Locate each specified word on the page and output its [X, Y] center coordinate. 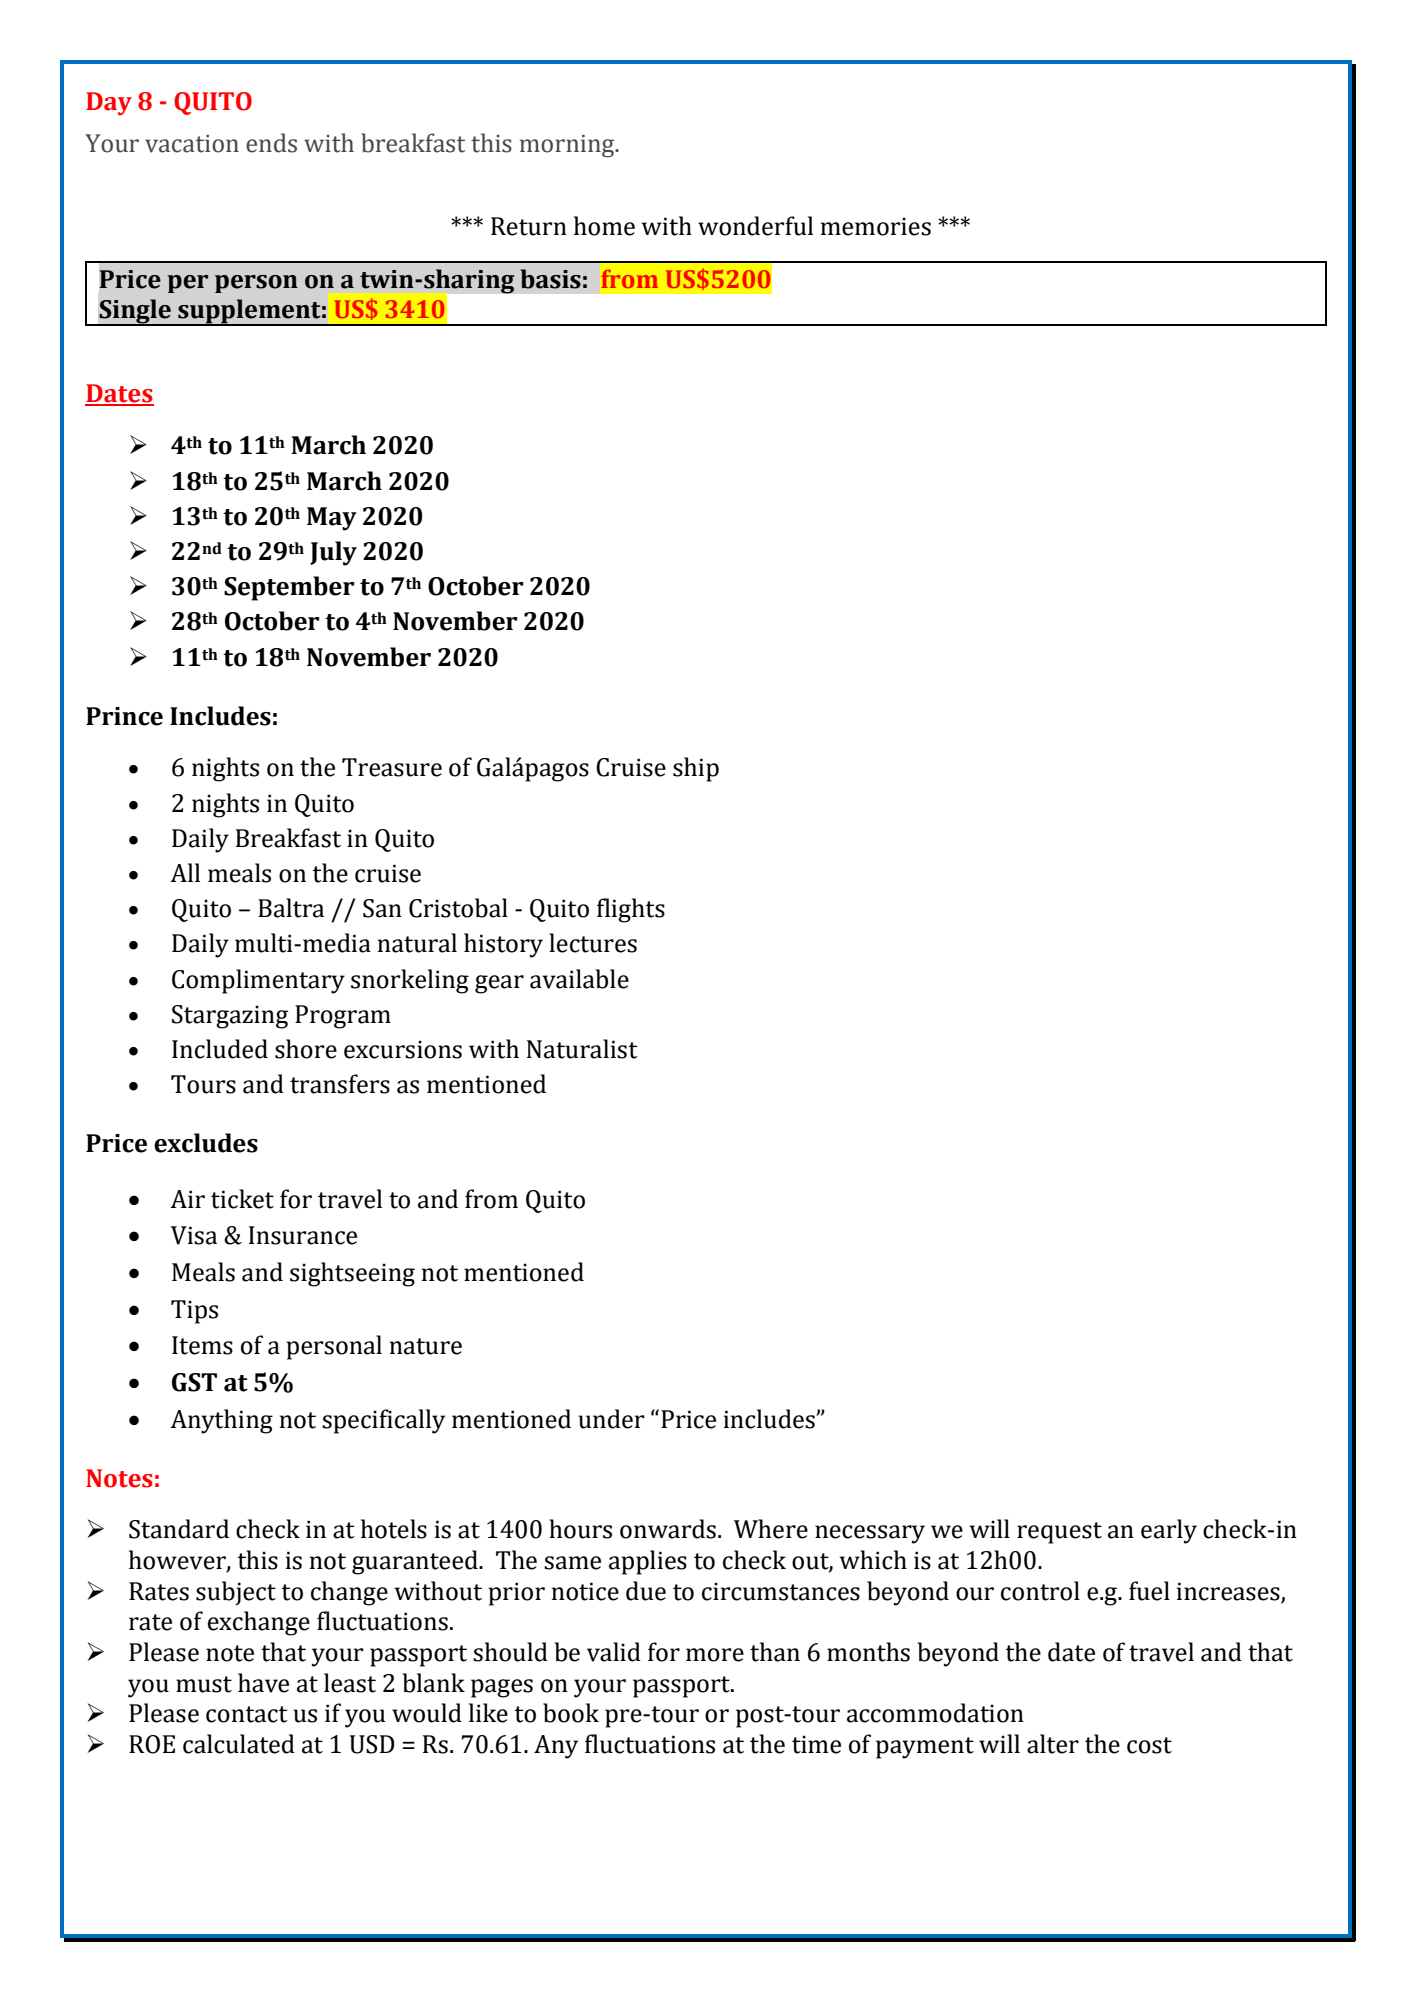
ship [696, 769]
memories [876, 226]
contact [247, 1714]
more [715, 1655]
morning [568, 146]
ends [271, 143]
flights [631, 910]
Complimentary [258, 981]
